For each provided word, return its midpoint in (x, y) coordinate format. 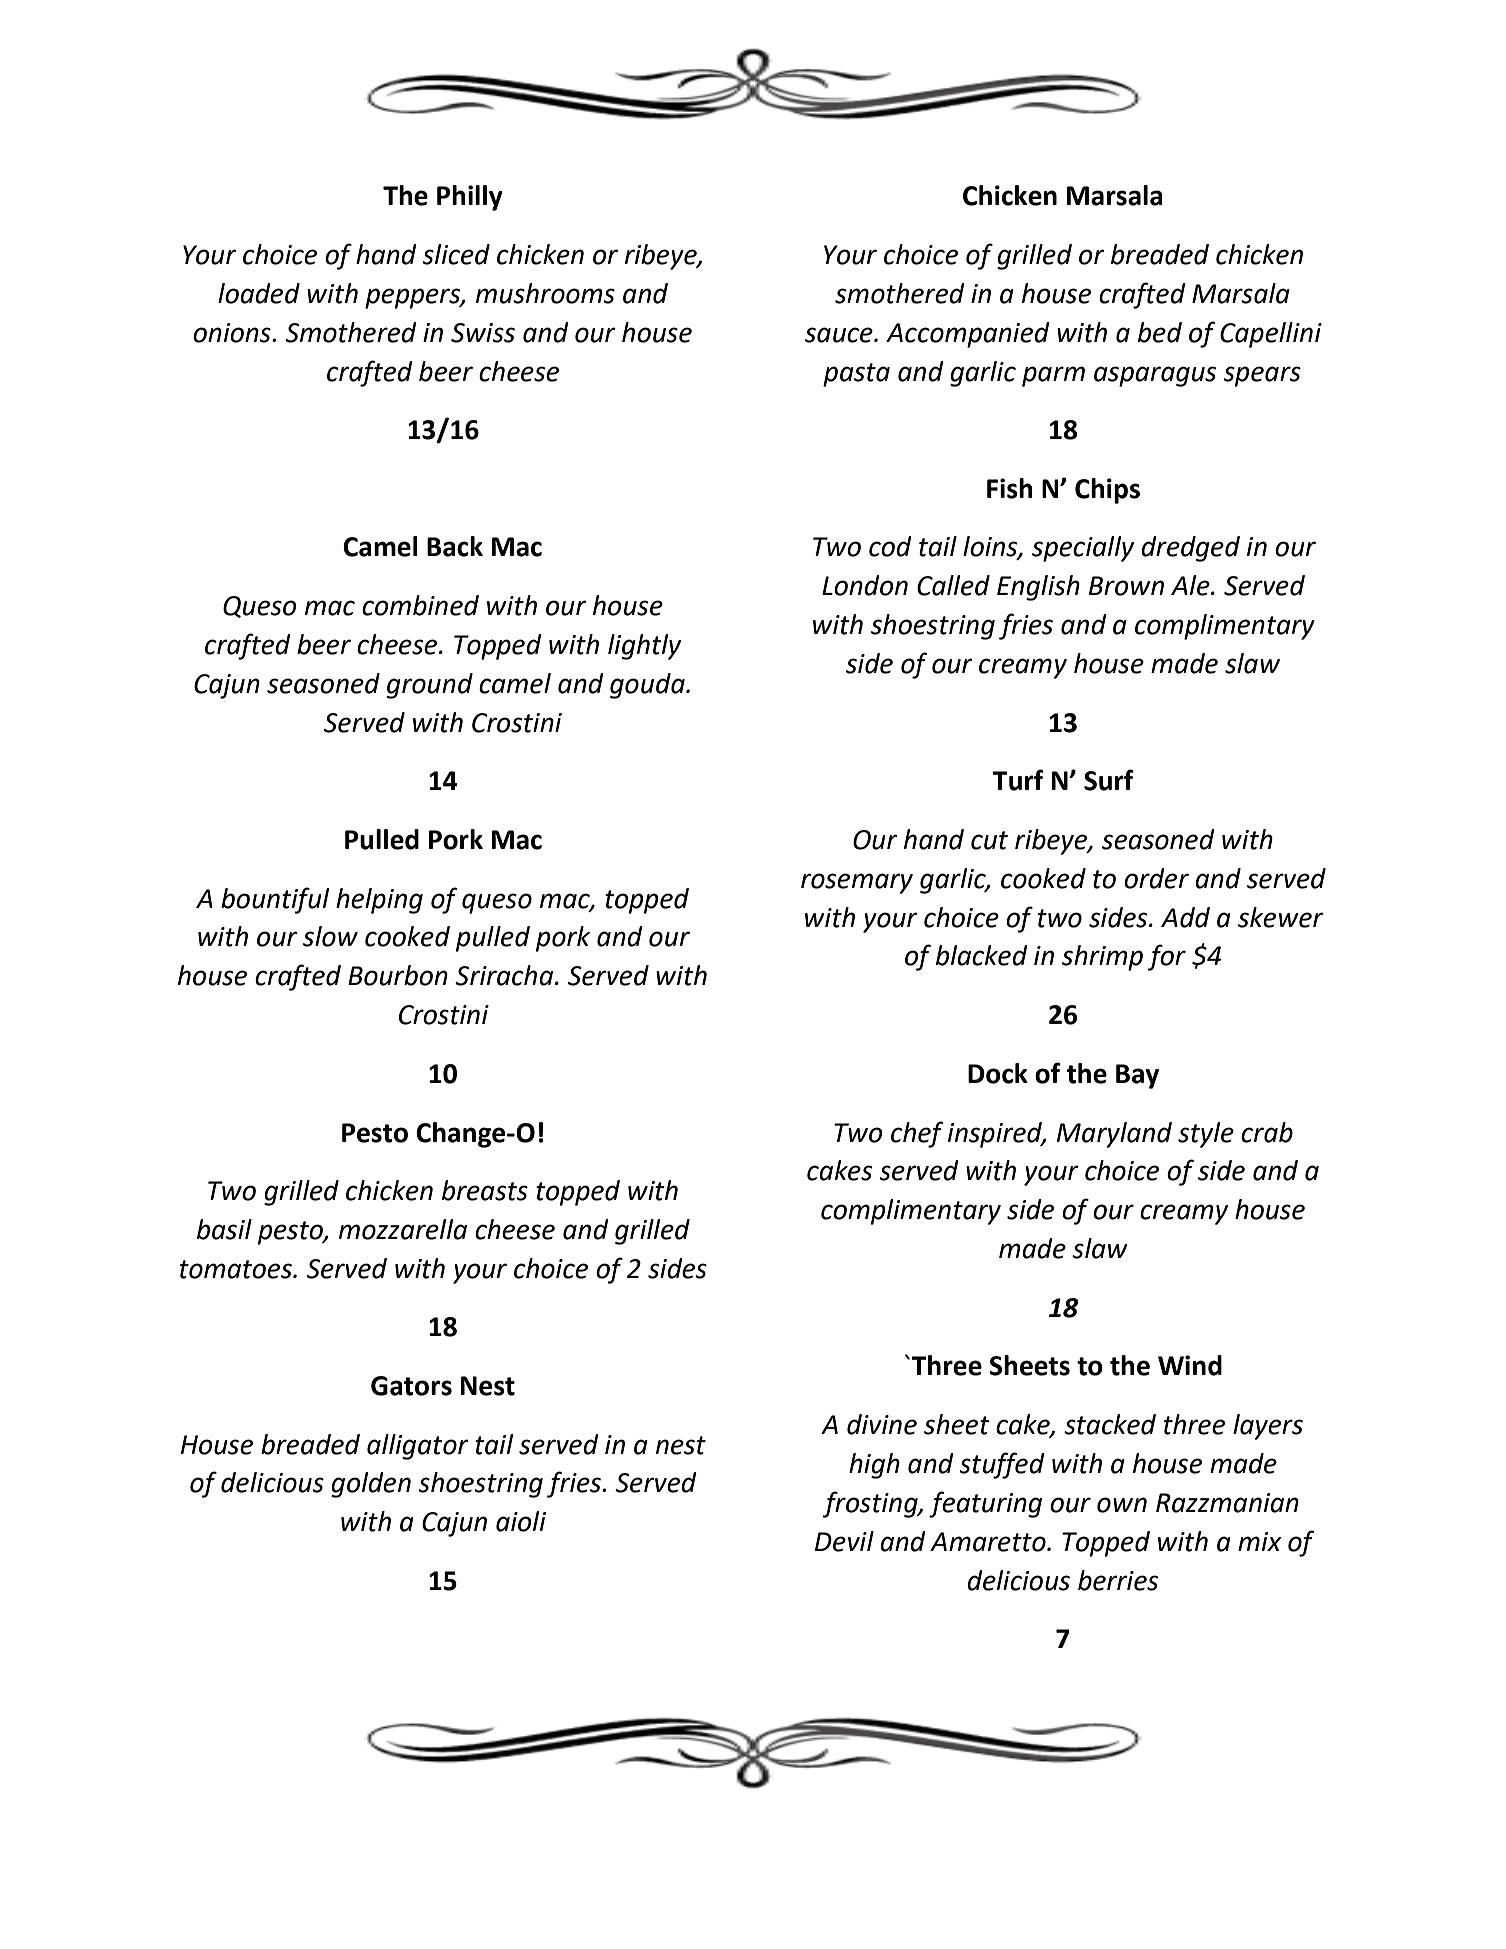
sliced (456, 254)
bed (1160, 332)
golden (371, 1485)
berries (1118, 1580)
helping (379, 901)
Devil (844, 1541)
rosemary (857, 883)
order (1156, 878)
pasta (856, 375)
